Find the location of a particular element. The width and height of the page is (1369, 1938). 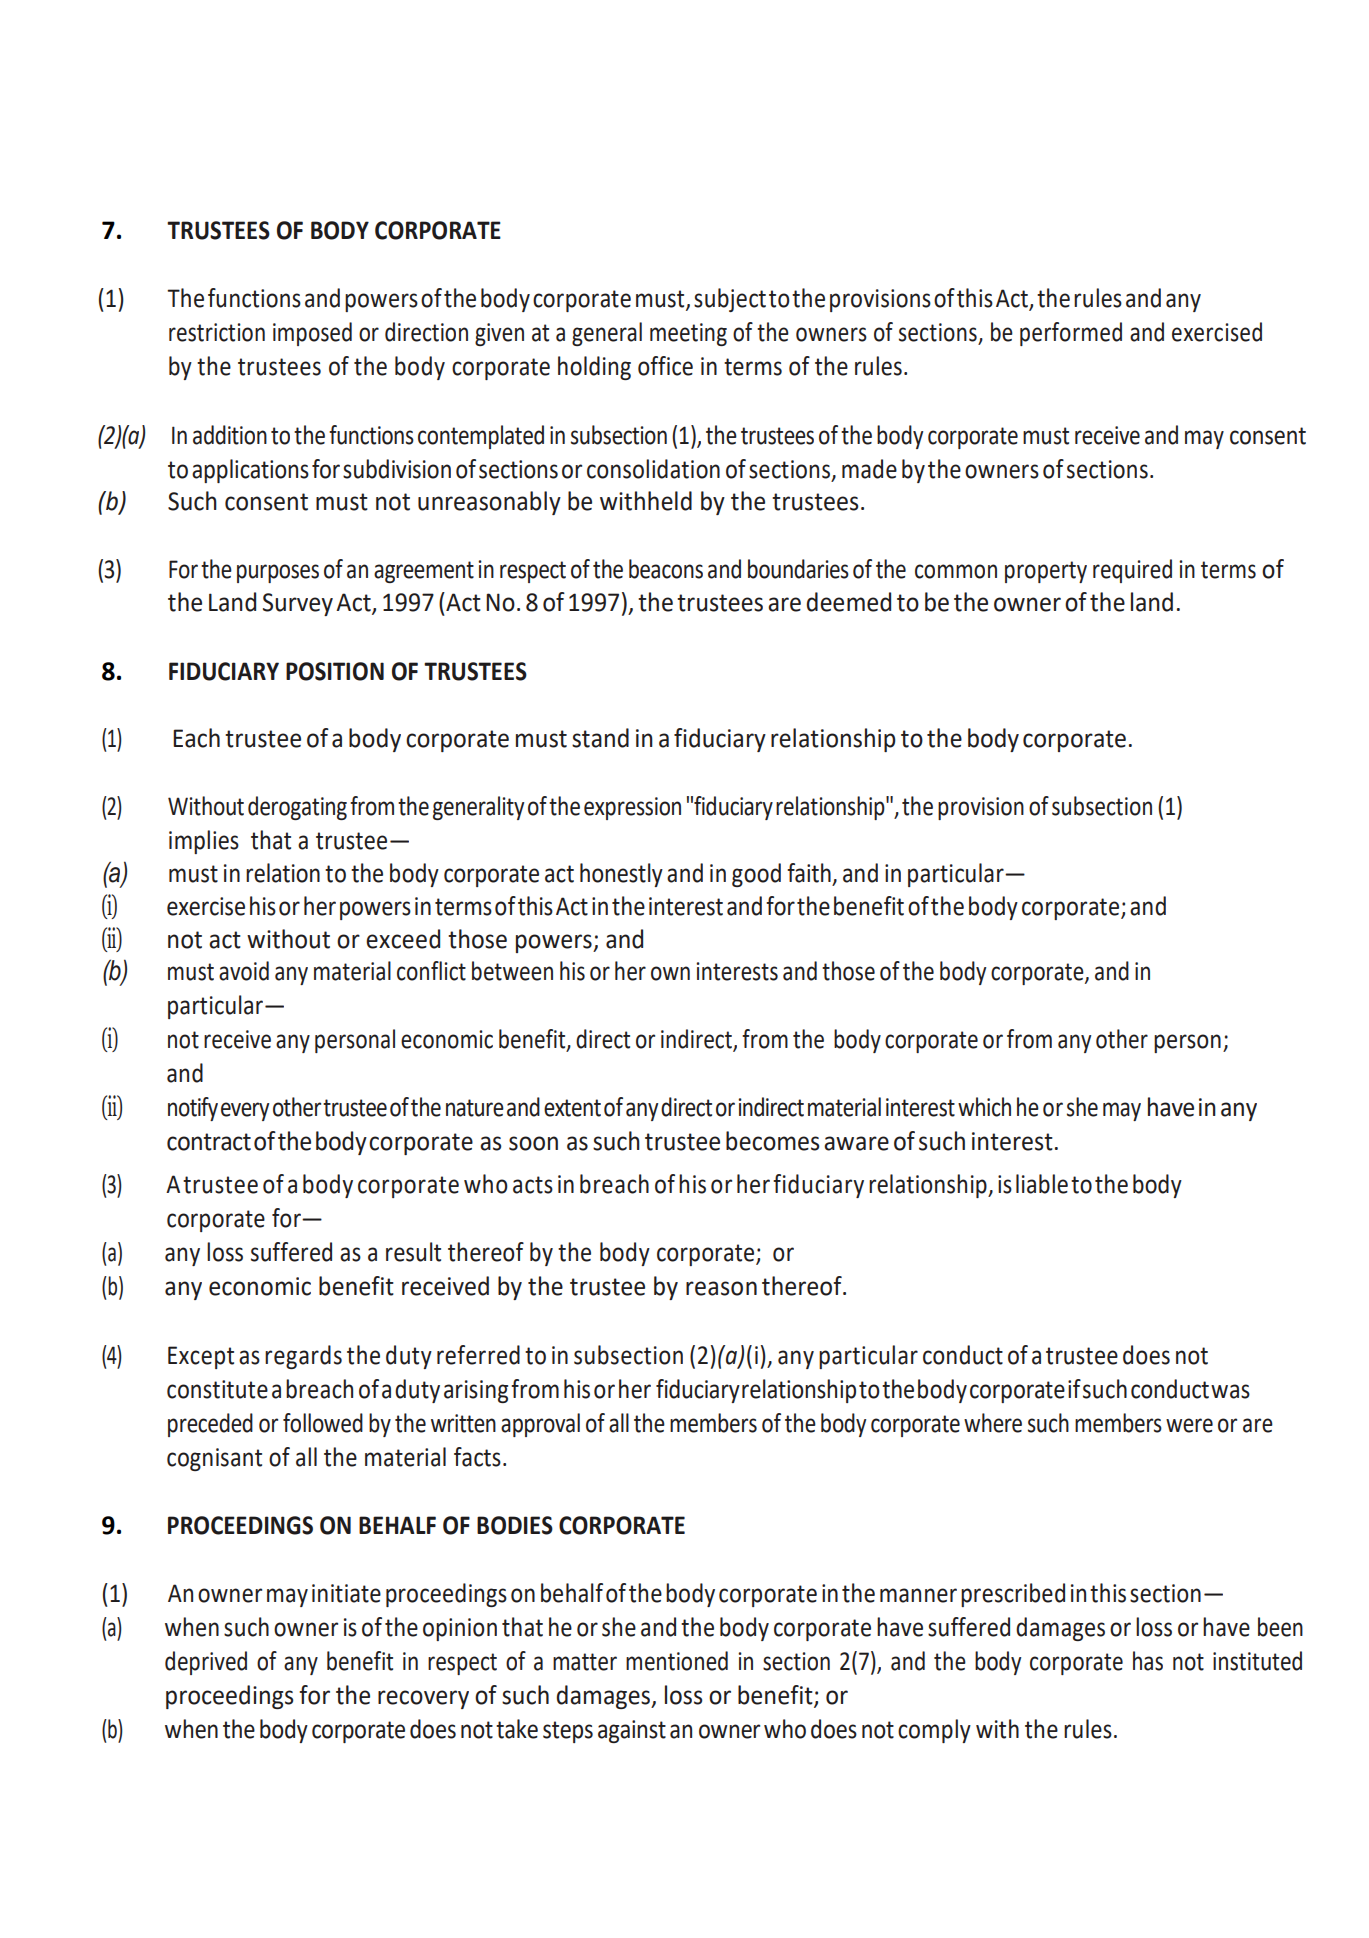

were is located at coordinates (1189, 1425).
